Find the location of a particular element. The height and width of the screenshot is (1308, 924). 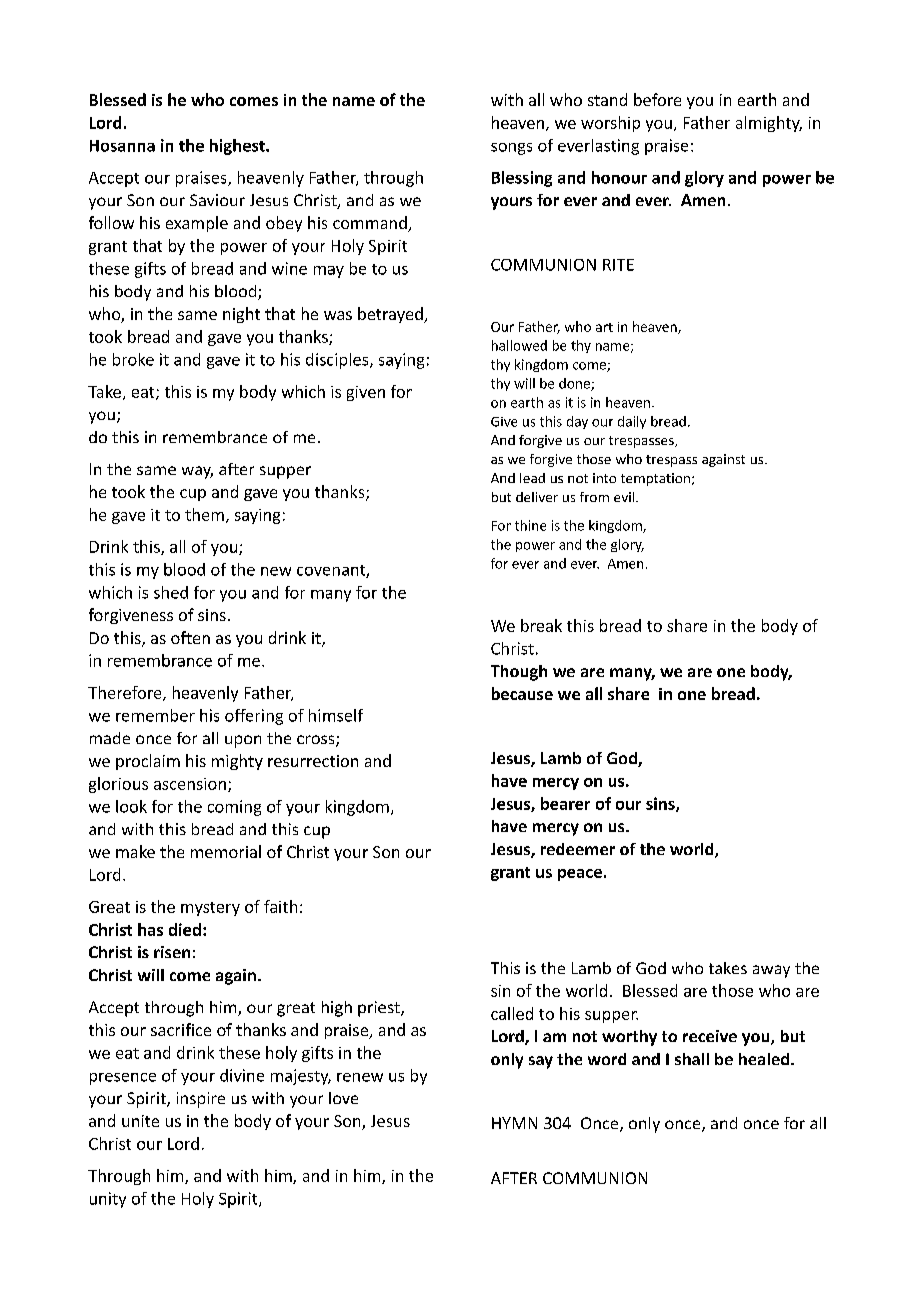

unite is located at coordinates (140, 1121).
